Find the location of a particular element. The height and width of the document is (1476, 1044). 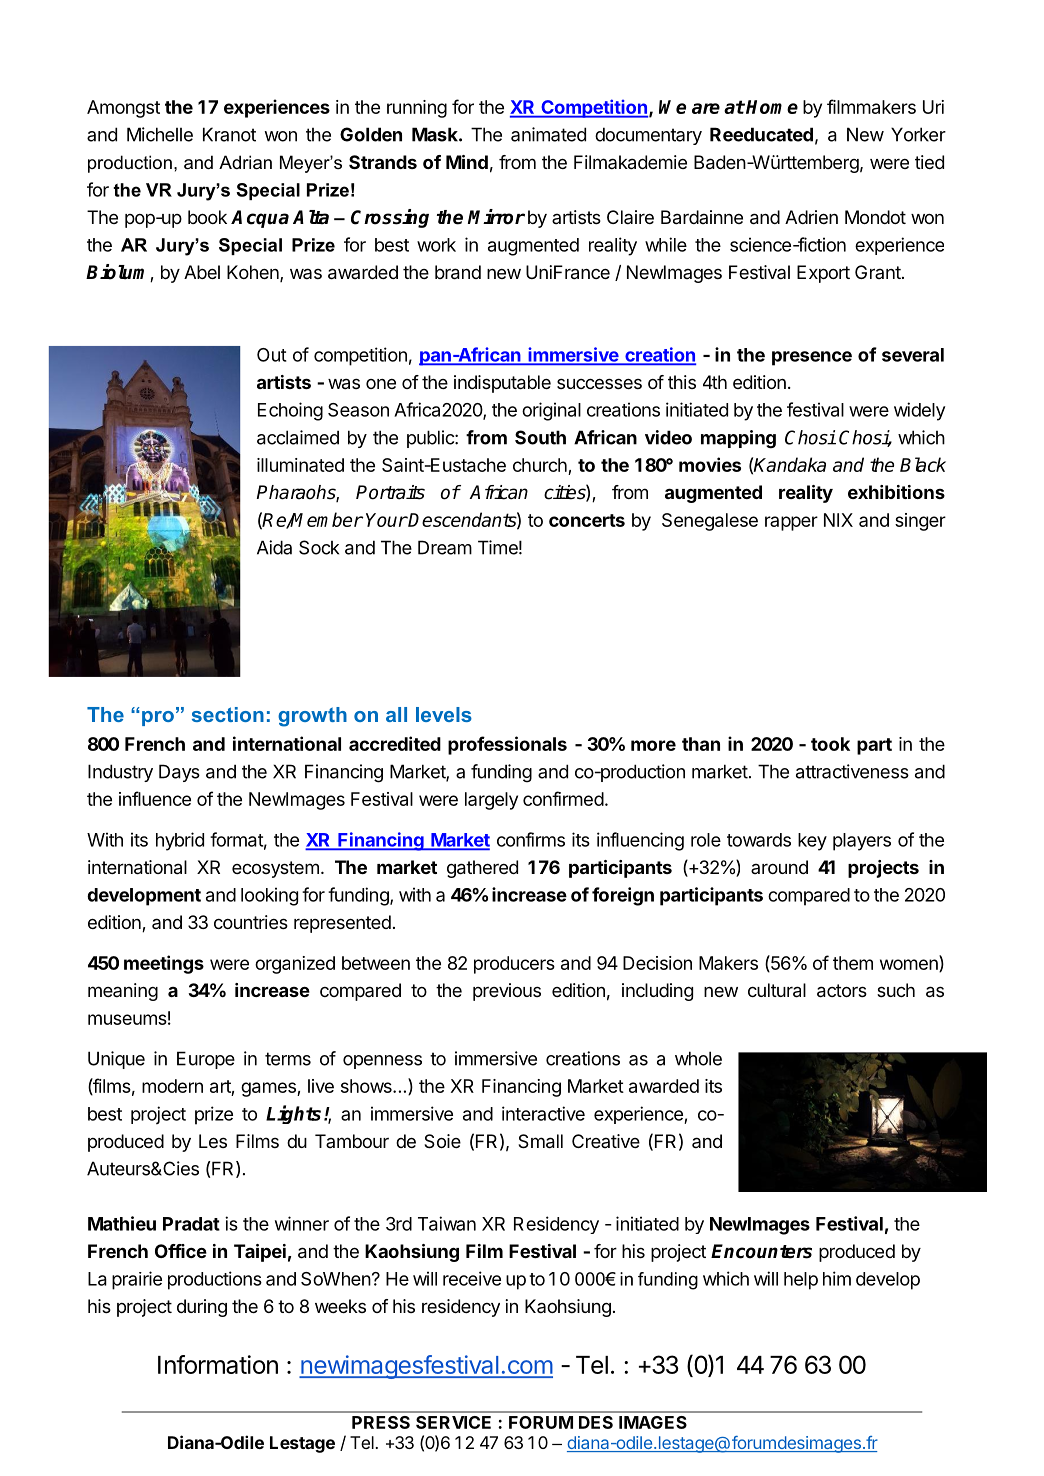

Adrian is located at coordinates (245, 162).
